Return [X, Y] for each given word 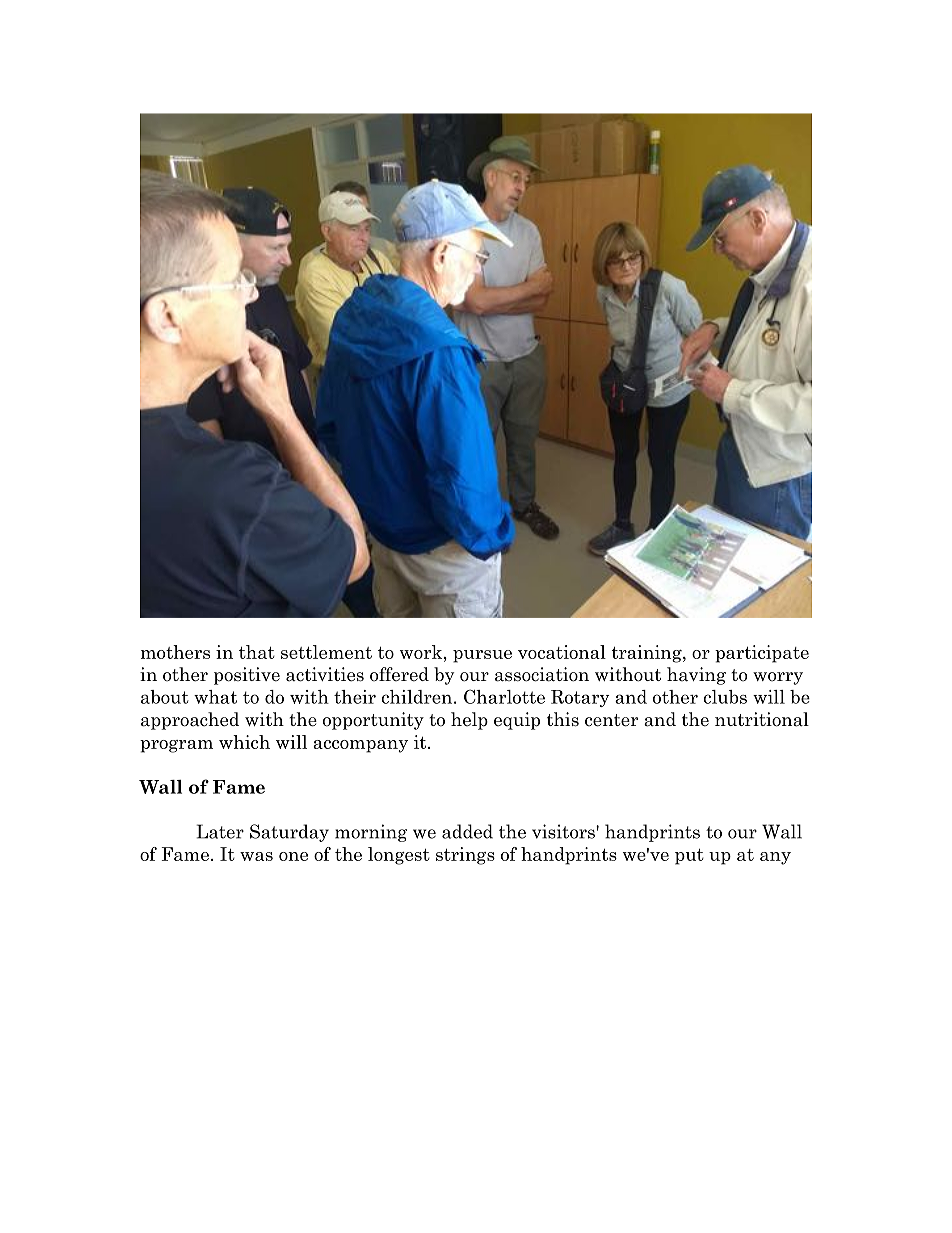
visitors [564, 831]
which [244, 742]
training [648, 654]
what [215, 697]
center [611, 720]
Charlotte [504, 696]
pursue [482, 656]
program [176, 746]
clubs [725, 697]
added [467, 831]
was [256, 856]
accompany [360, 746]
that [257, 652]
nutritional [762, 719]
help [469, 721]
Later [220, 831]
